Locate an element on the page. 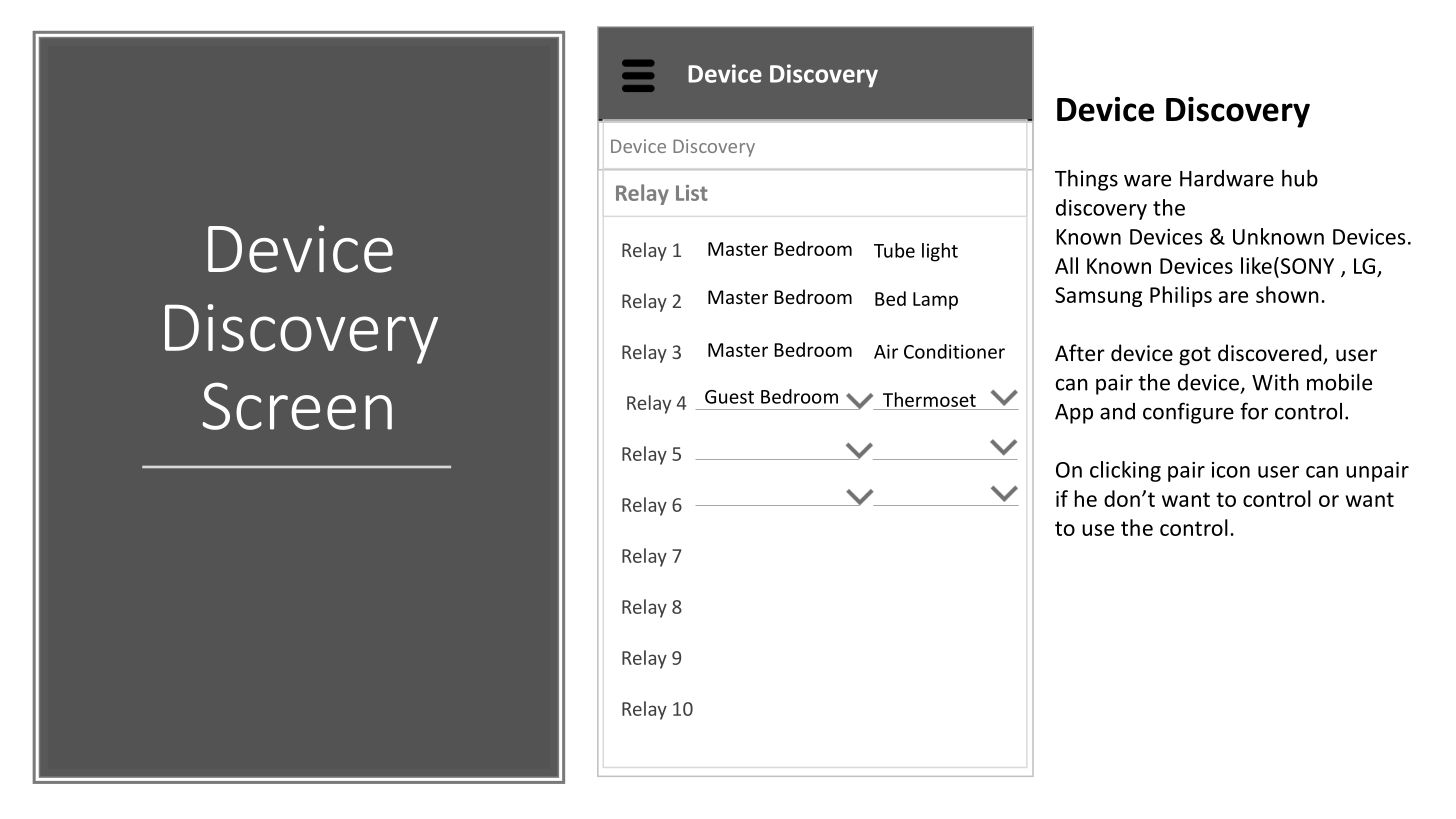 Image resolution: width=1456 pixels, height=819 pixels. Screen is located at coordinates (297, 406).
